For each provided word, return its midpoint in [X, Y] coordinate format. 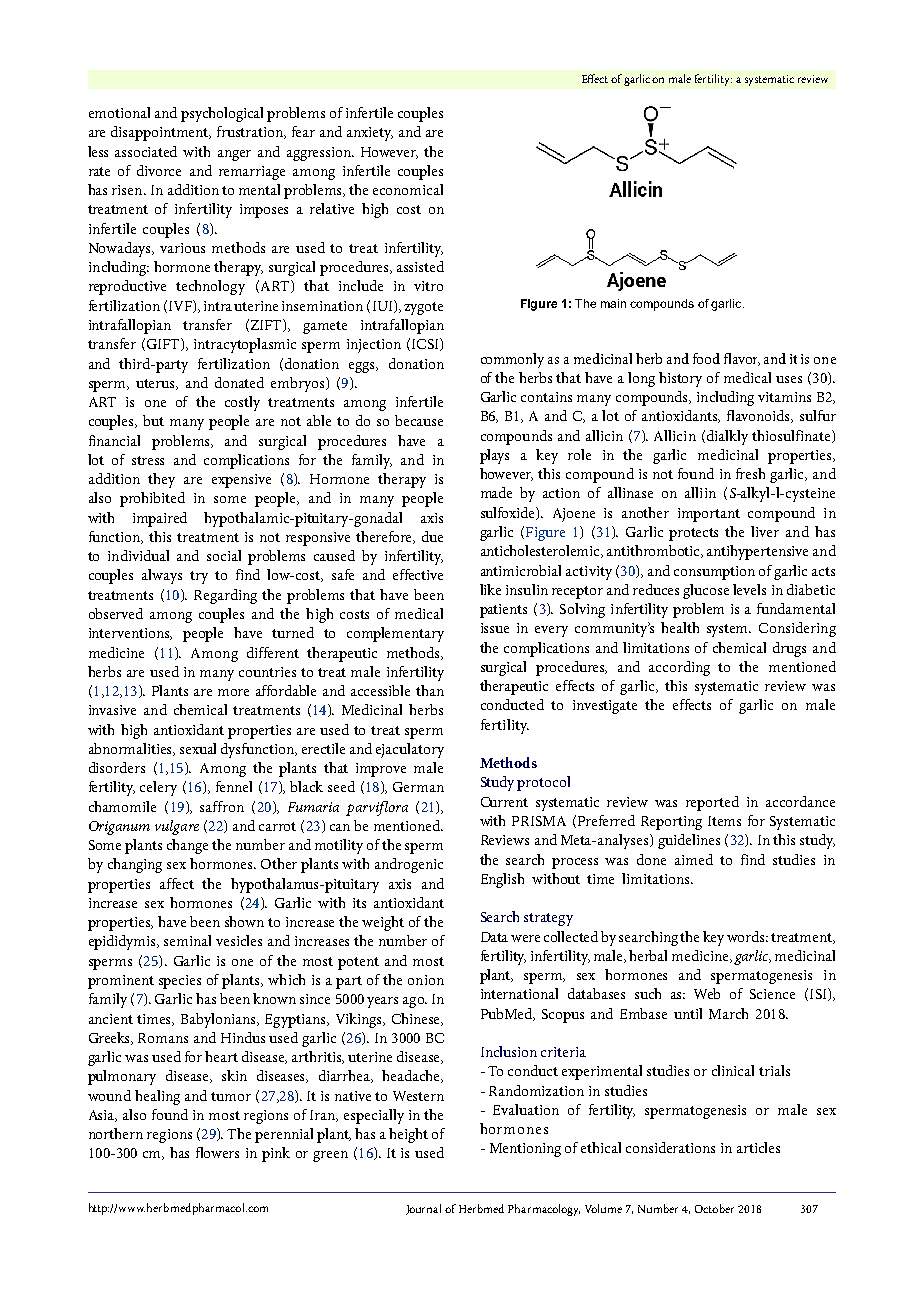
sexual [198, 748]
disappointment [161, 133]
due [432, 536]
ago [414, 1002]
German [418, 787]
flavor [742, 359]
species [180, 982]
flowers [217, 1152]
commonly [512, 360]
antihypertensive [757, 552]
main [613, 303]
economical [408, 189]
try [199, 577]
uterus [157, 384]
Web [707, 993]
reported [712, 803]
